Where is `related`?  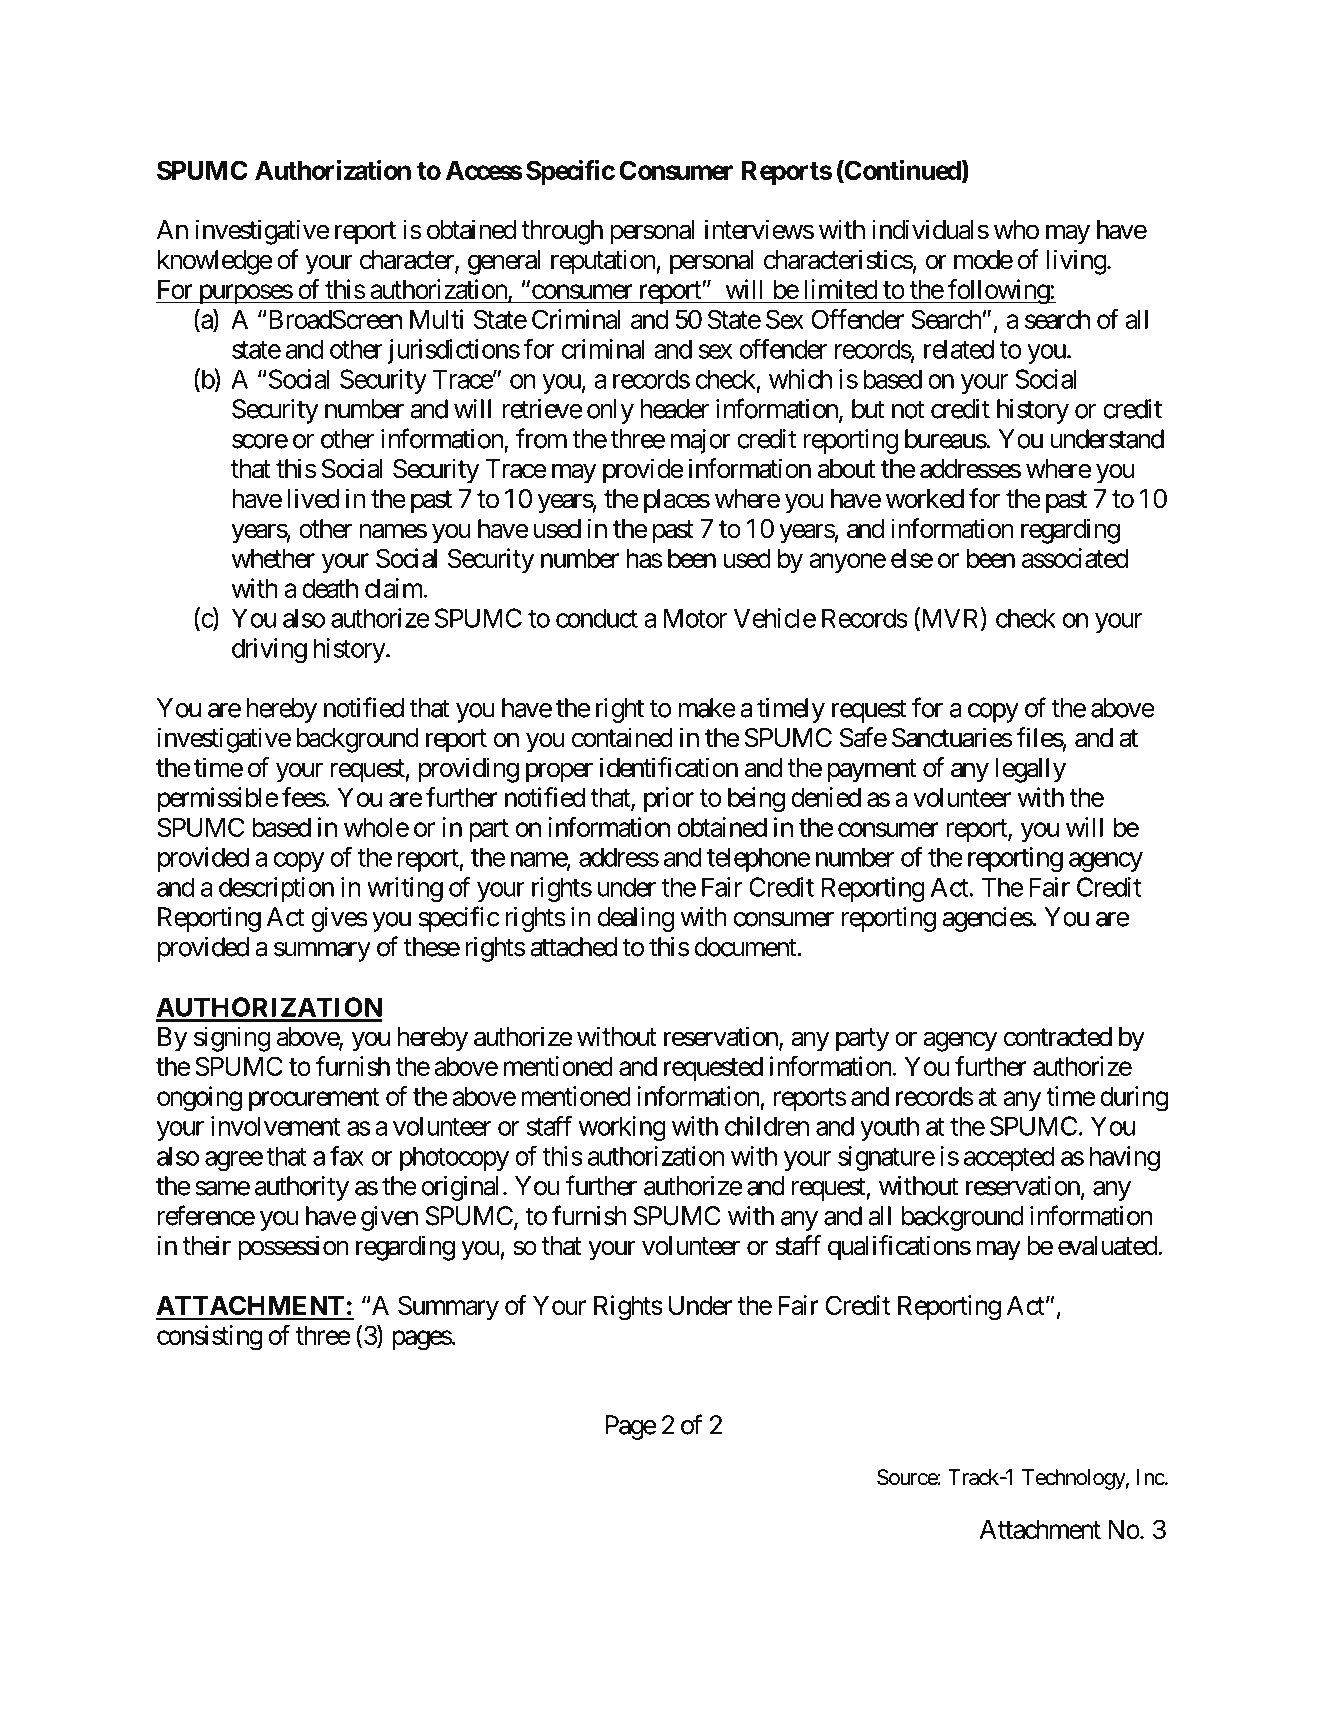 related is located at coordinates (959, 349).
